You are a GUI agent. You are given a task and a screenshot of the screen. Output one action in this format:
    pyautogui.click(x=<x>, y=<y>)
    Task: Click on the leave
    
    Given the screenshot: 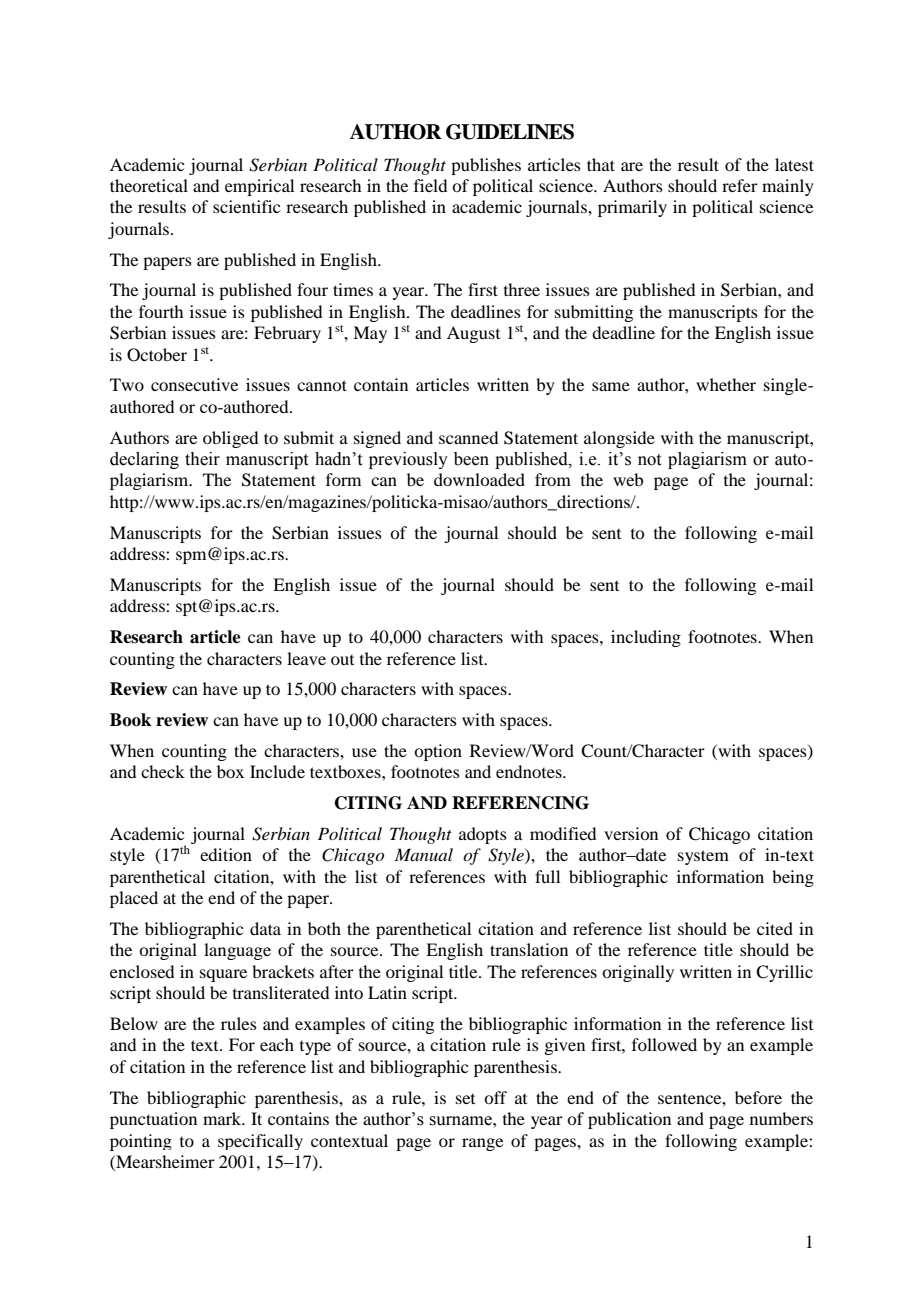 What is the action you would take?
    pyautogui.click(x=306, y=658)
